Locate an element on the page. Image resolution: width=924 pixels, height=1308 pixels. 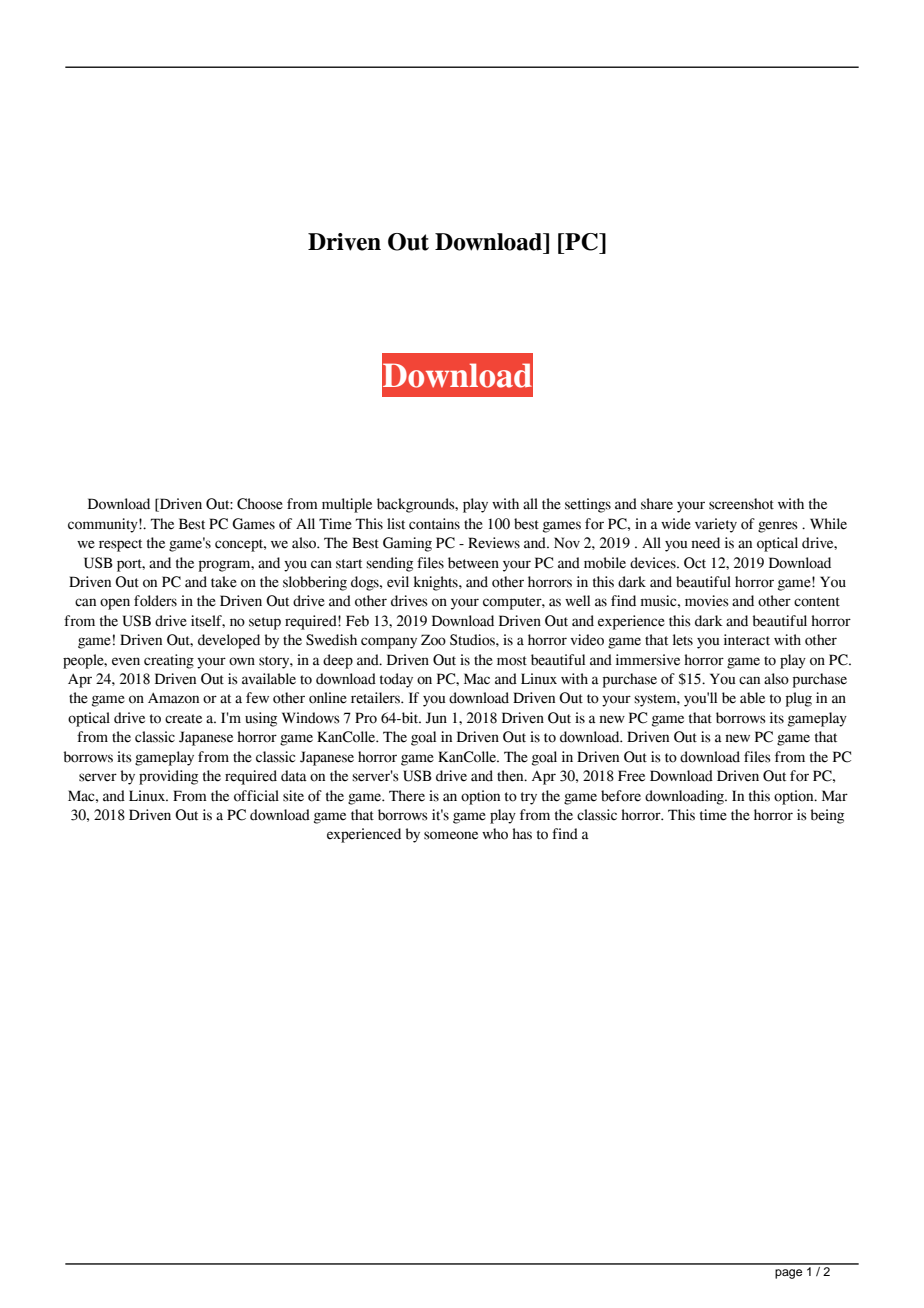
creating is located at coordinates (169, 661).
